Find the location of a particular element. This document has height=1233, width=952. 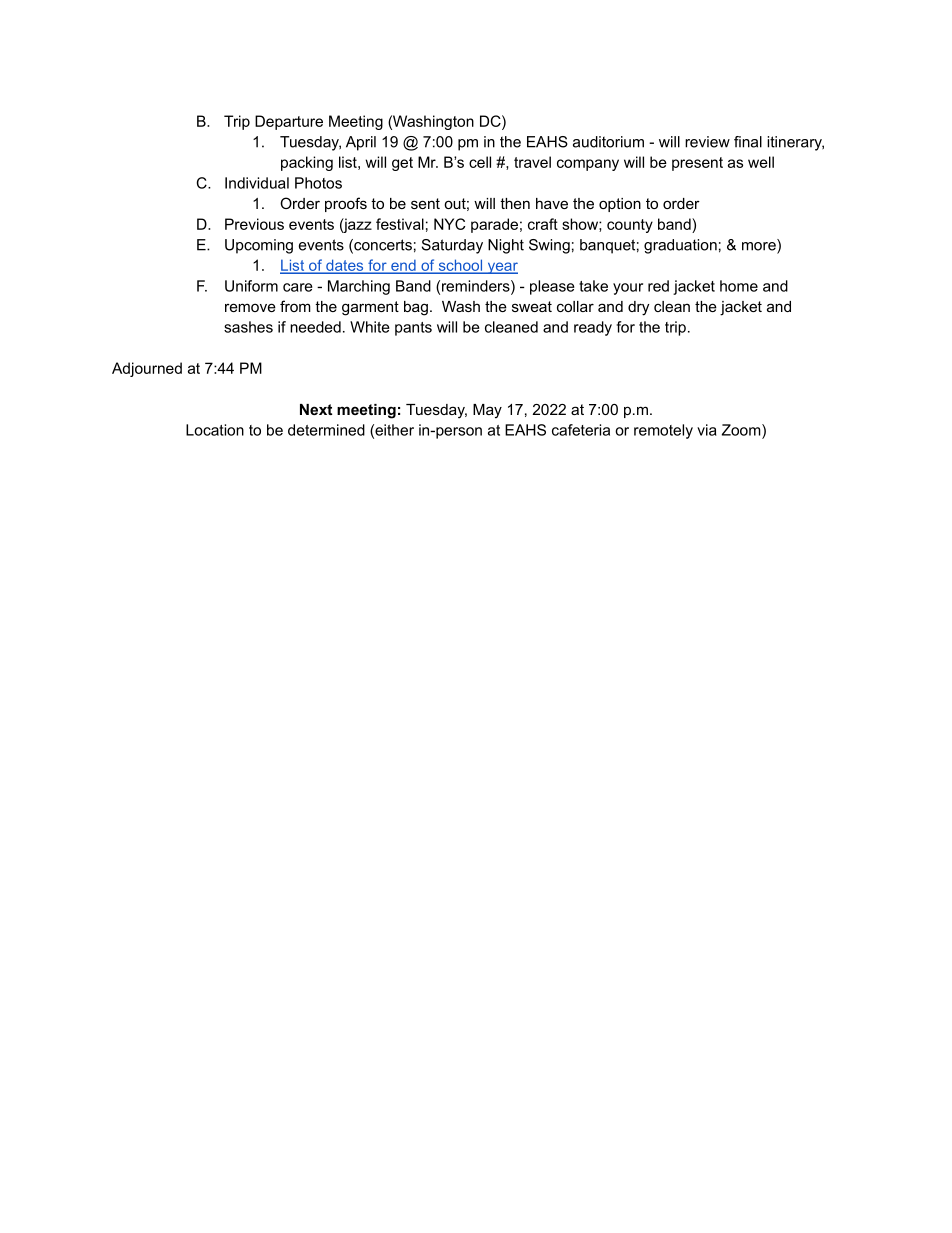

cell is located at coordinates (480, 162).
